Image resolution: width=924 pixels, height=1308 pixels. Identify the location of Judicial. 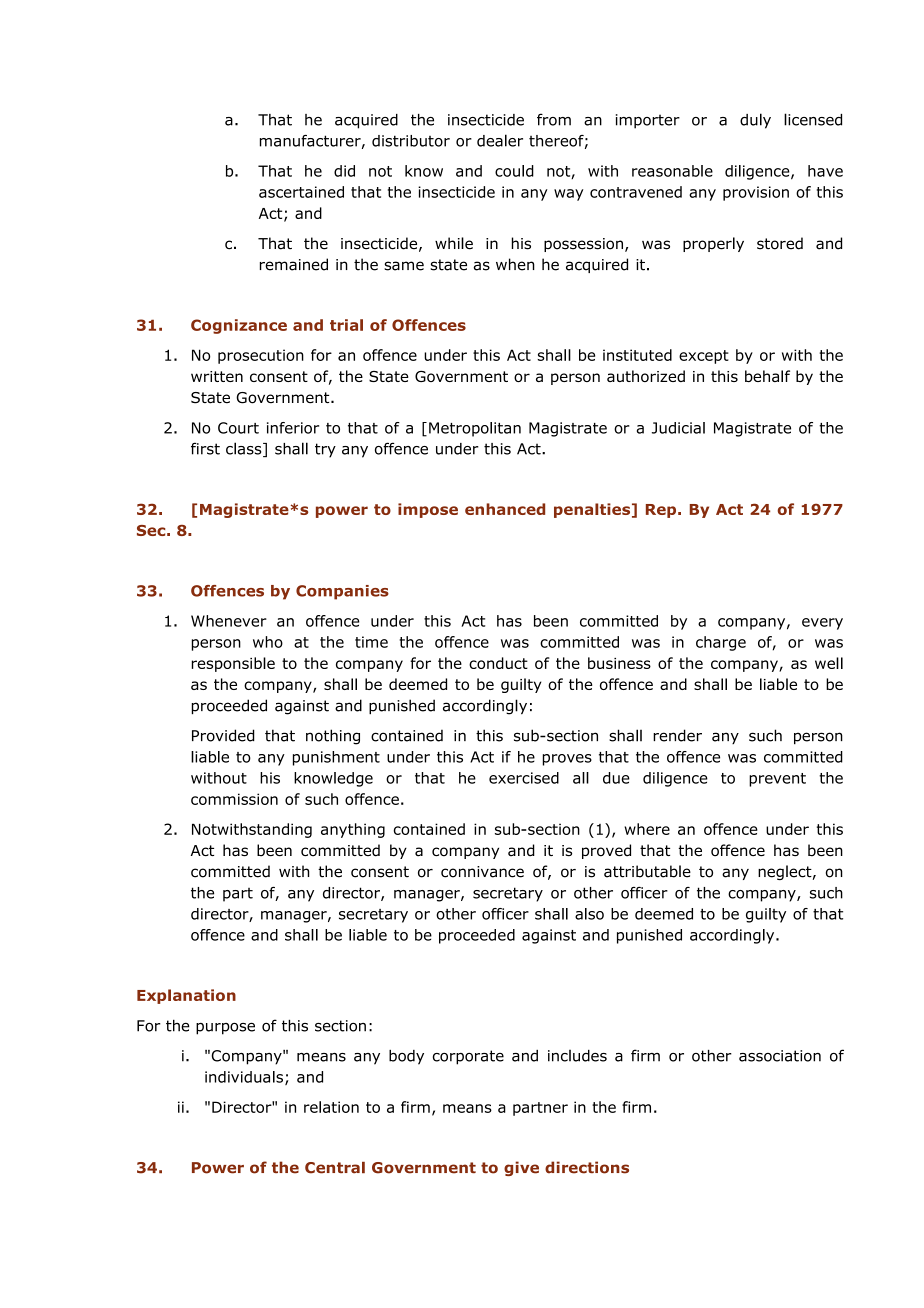
(678, 428).
